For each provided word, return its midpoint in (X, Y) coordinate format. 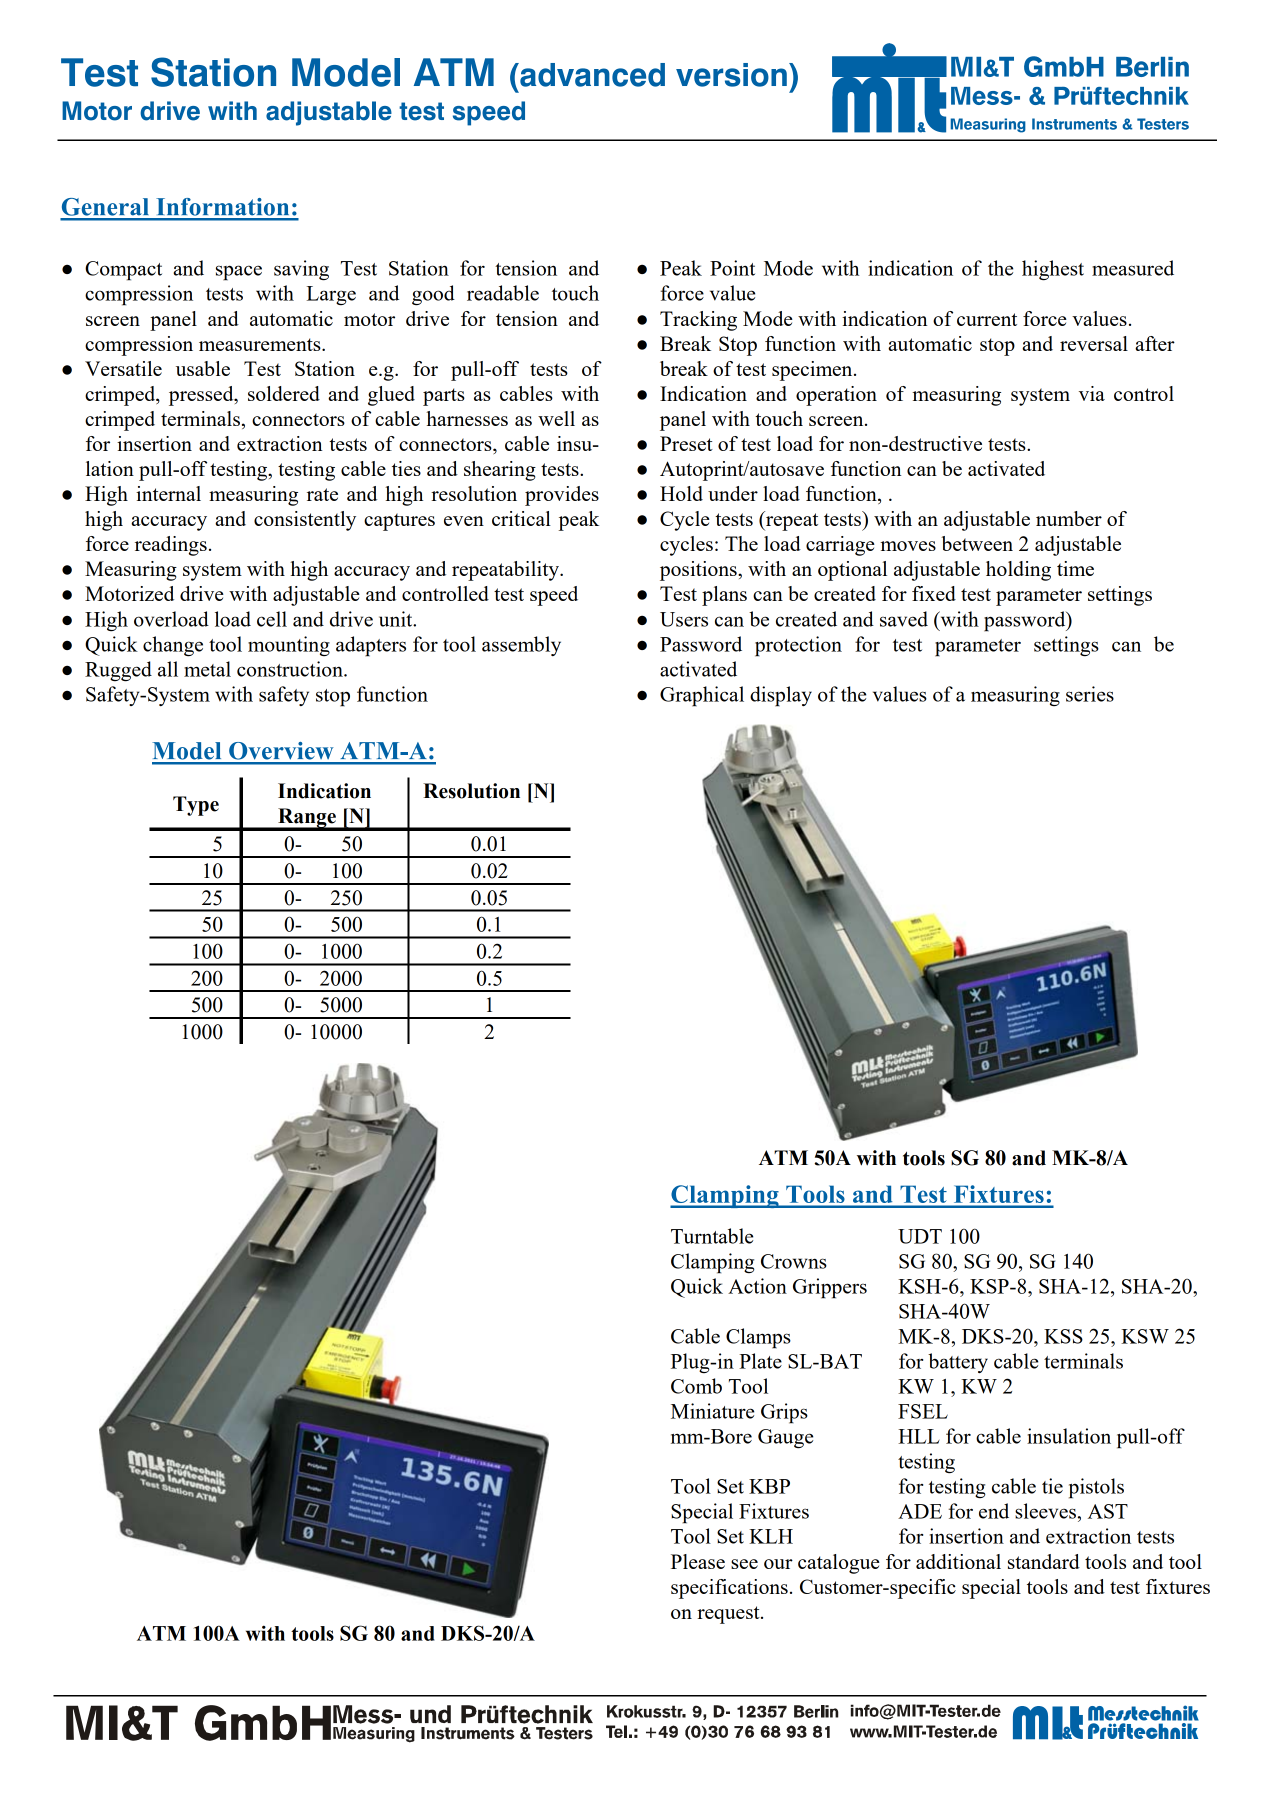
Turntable (712, 1236)
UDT (920, 1236)
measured (1133, 268)
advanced (591, 75)
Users (684, 619)
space (239, 273)
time (1075, 568)
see (744, 1564)
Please (698, 1561)
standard (1044, 1561)
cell (272, 619)
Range (307, 819)
